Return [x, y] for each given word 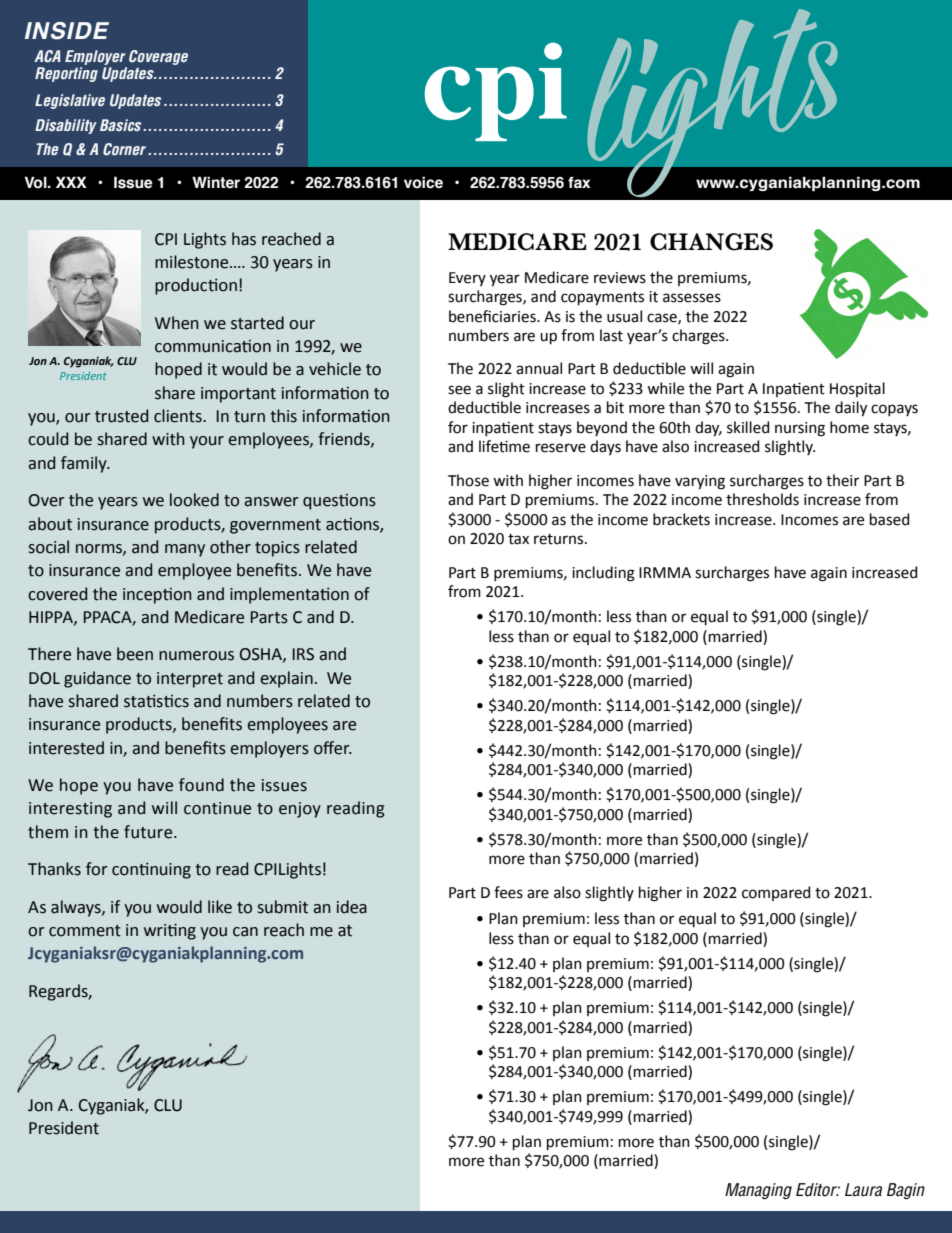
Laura [863, 1190]
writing [170, 931]
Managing [758, 1191]
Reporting [66, 74]
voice [423, 182]
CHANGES [711, 242]
